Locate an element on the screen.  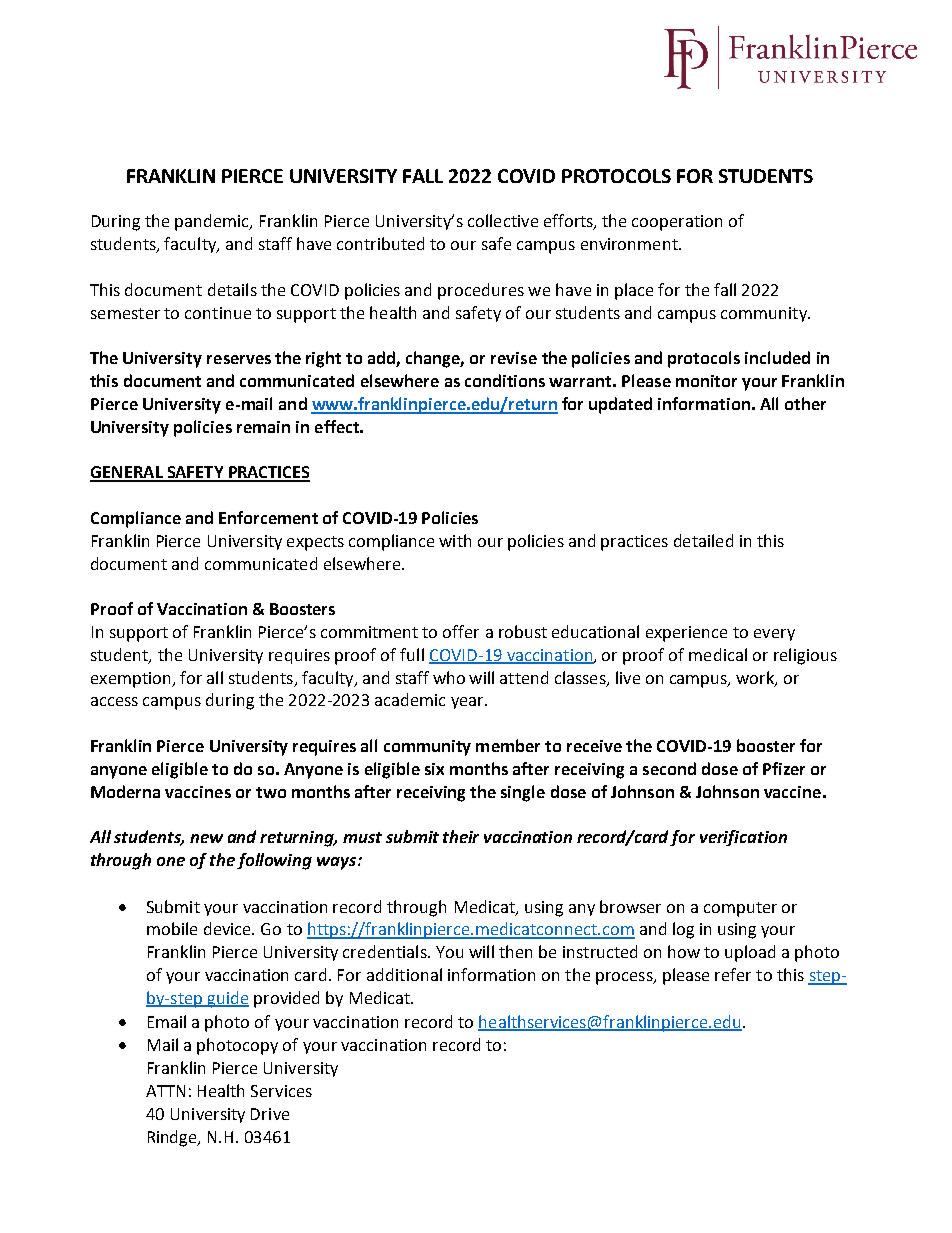
cooperation is located at coordinates (677, 223).
